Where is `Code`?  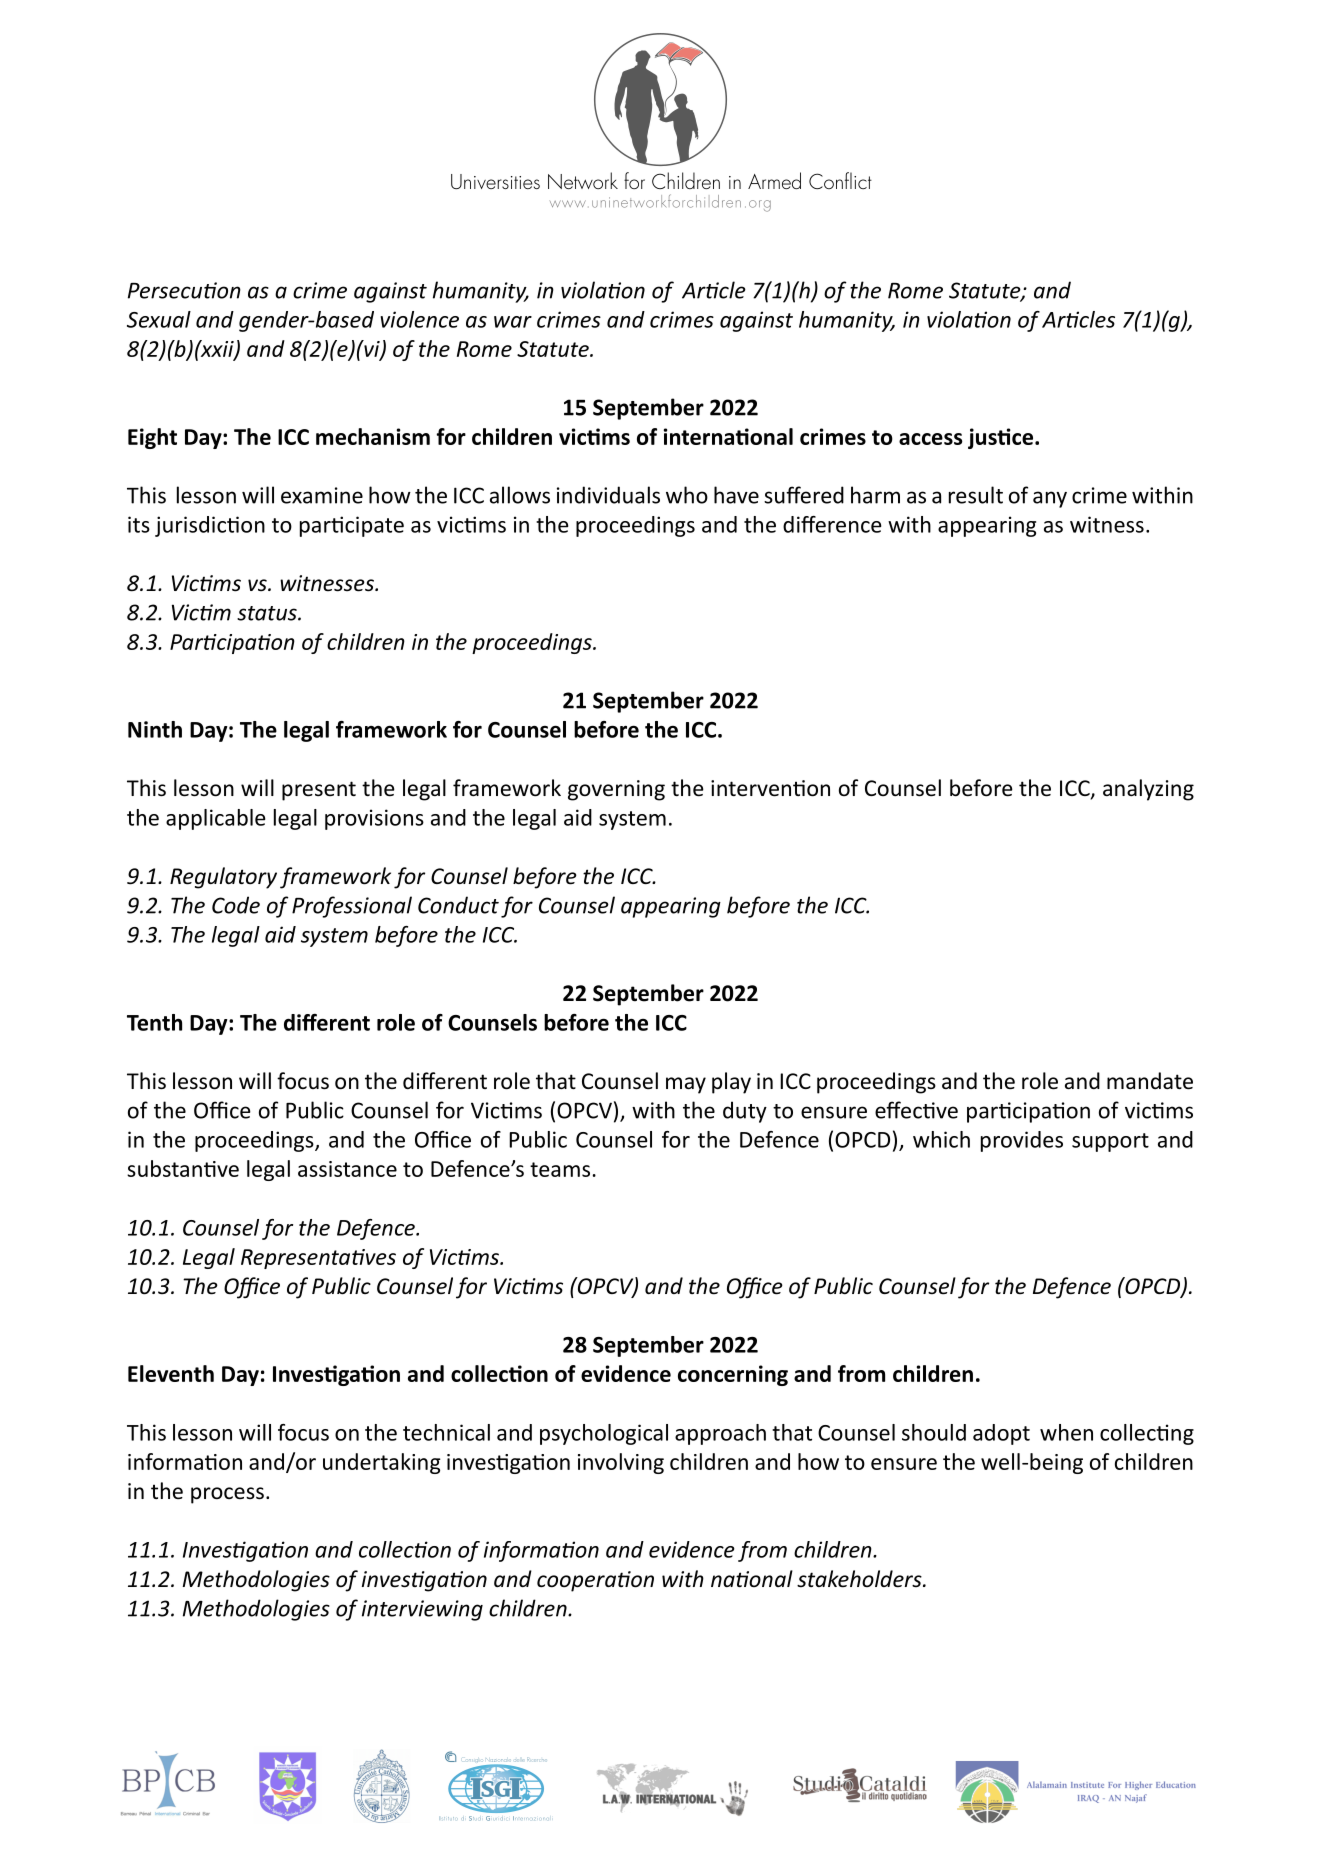
Code is located at coordinates (236, 905).
